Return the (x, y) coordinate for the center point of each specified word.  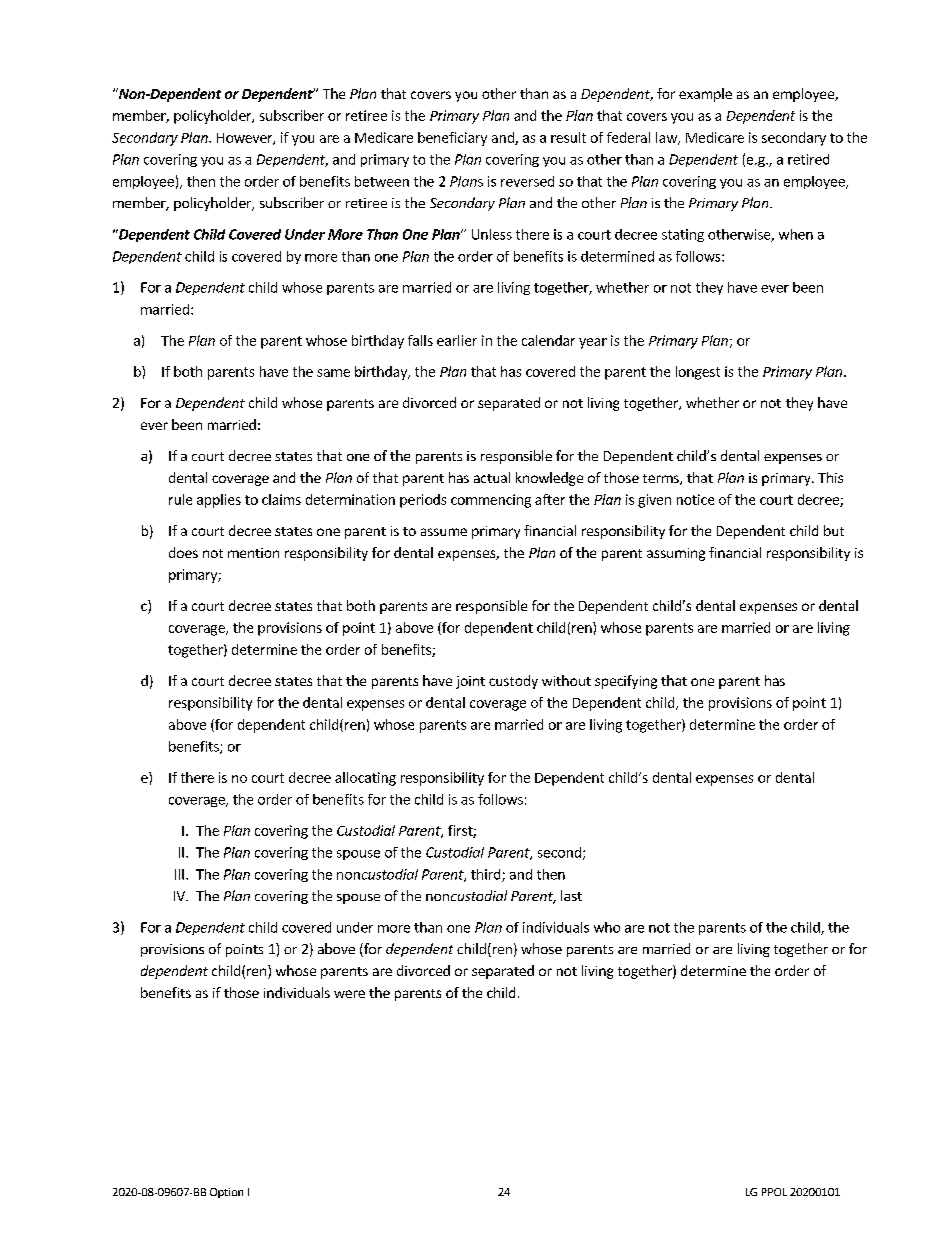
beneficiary (452, 139)
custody (513, 682)
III (179, 874)
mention (253, 553)
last (571, 895)
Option (226, 1193)
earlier (457, 340)
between (382, 181)
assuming (676, 554)
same (333, 373)
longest (698, 373)
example (705, 95)
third (487, 875)
